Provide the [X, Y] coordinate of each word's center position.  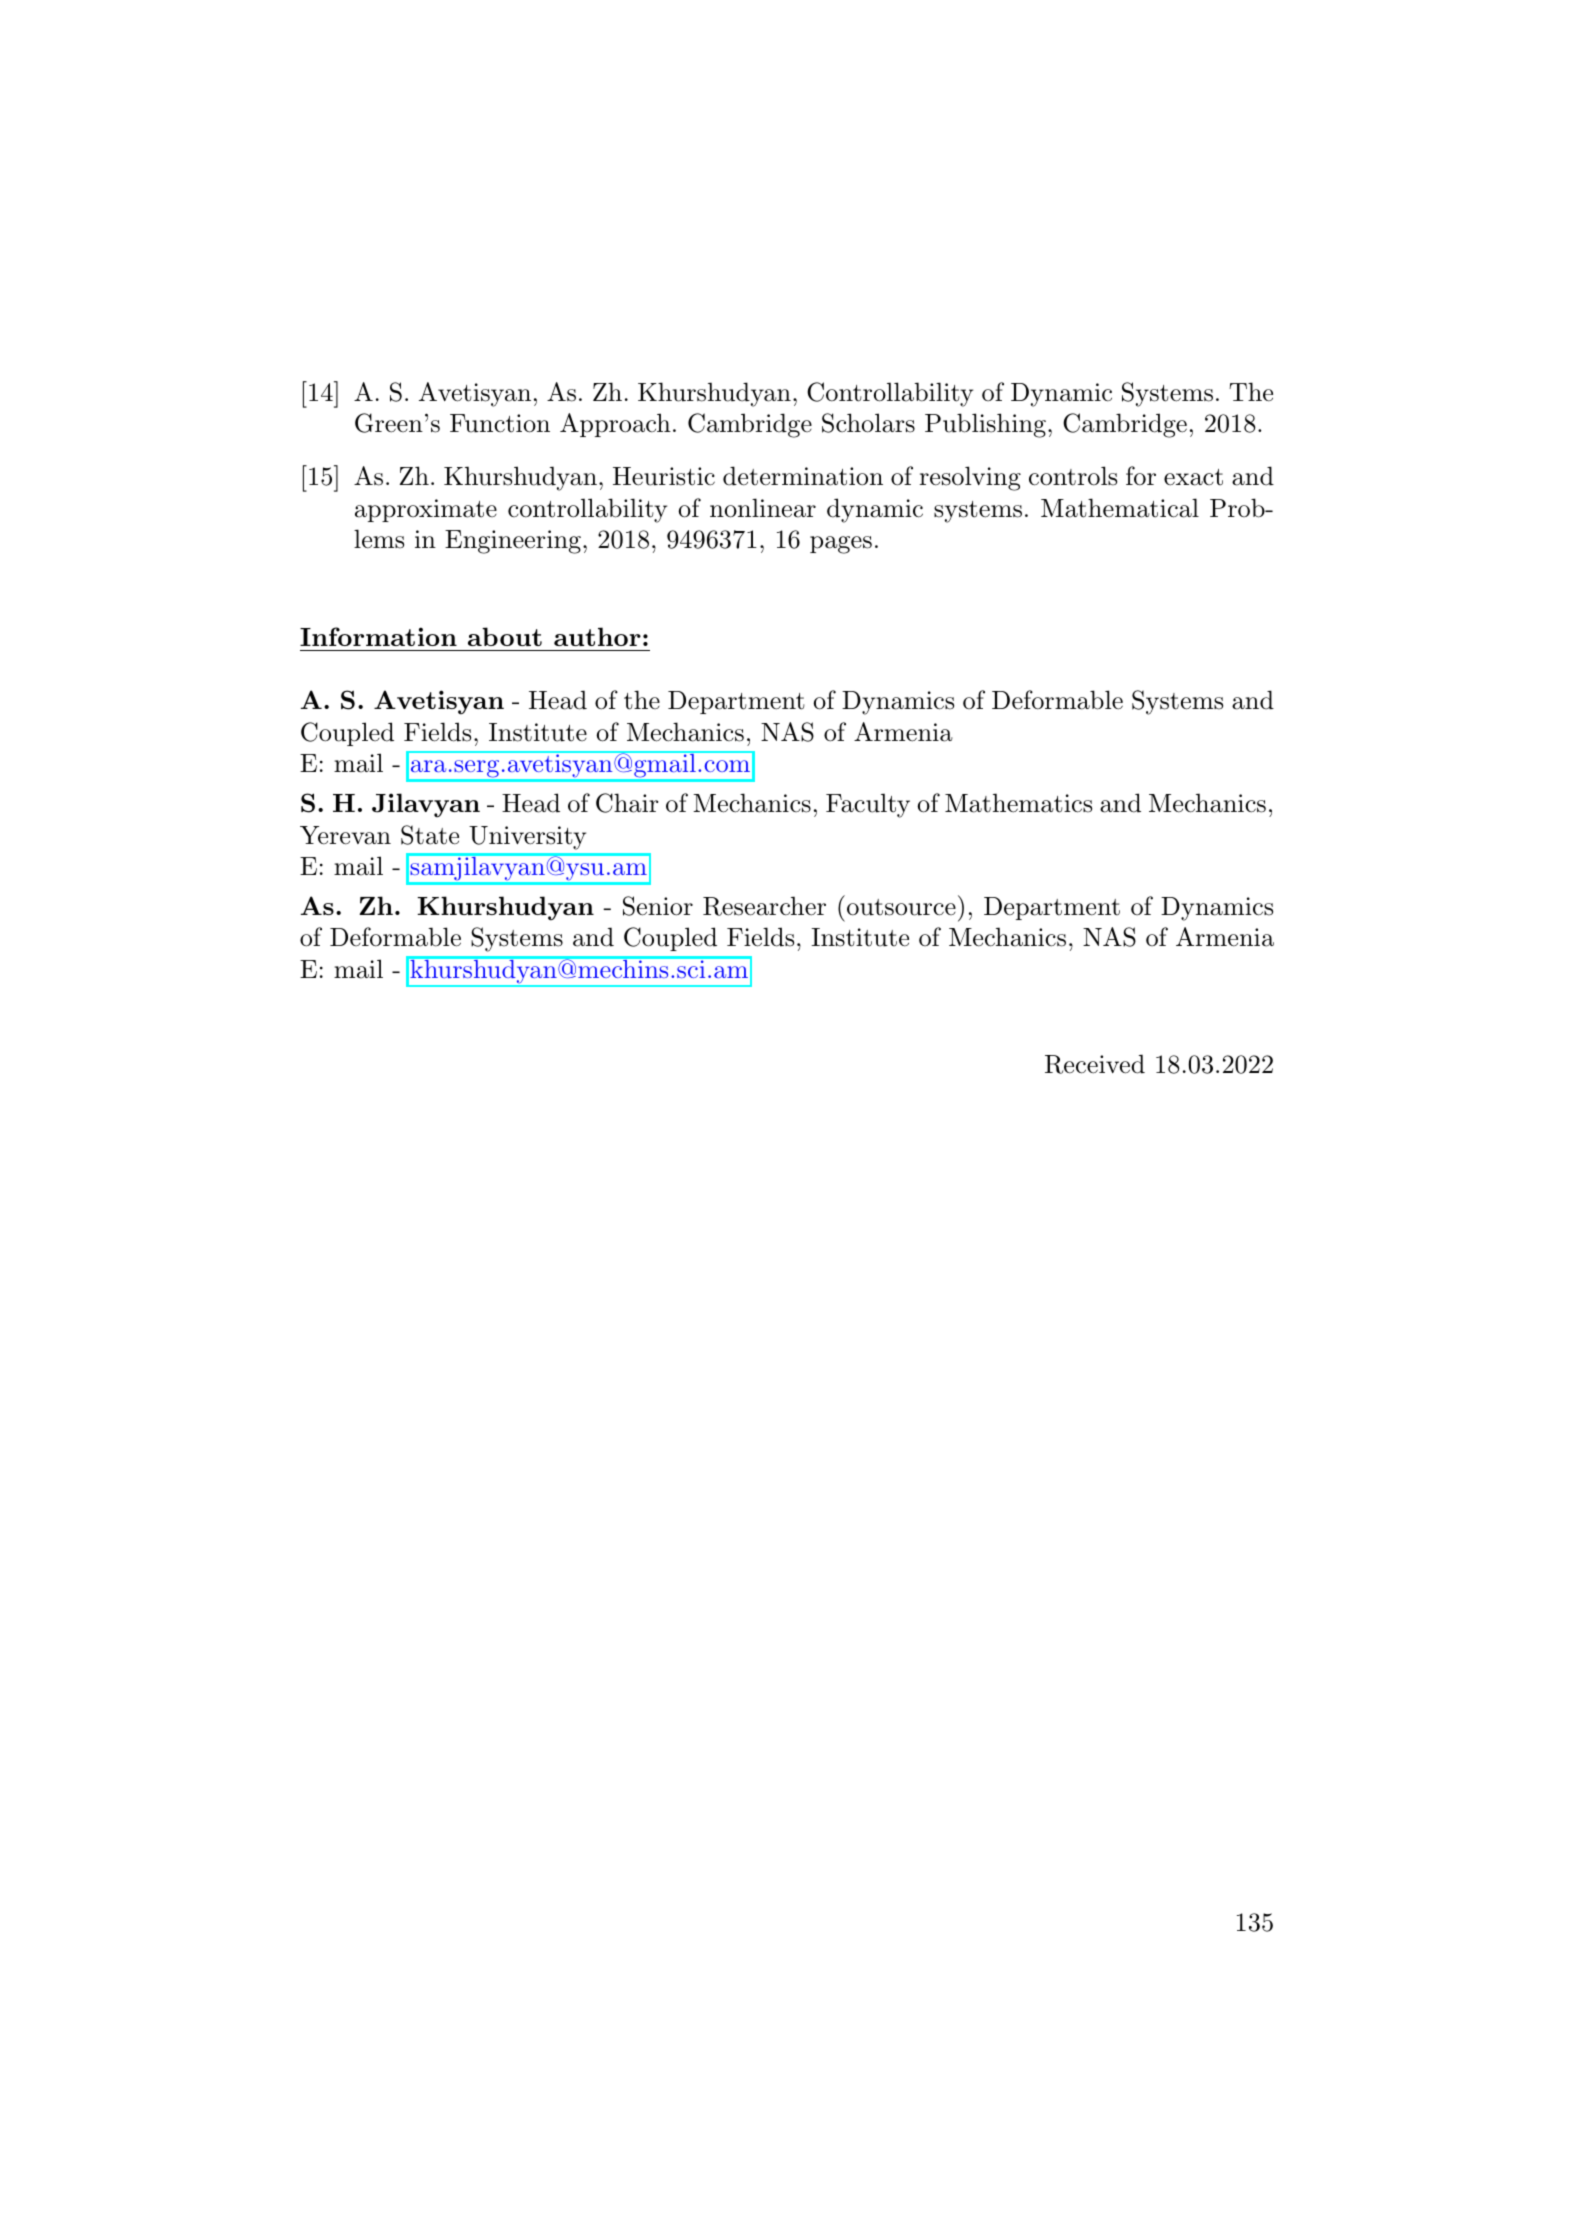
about [505, 636]
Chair [627, 803]
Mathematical [1120, 508]
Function [500, 423]
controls [1073, 476]
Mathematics [1018, 803]
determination [803, 476]
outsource [901, 907]
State [430, 835]
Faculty [868, 805]
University [527, 838]
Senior [658, 906]
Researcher [764, 906]
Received [1095, 1064]
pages [841, 545]
